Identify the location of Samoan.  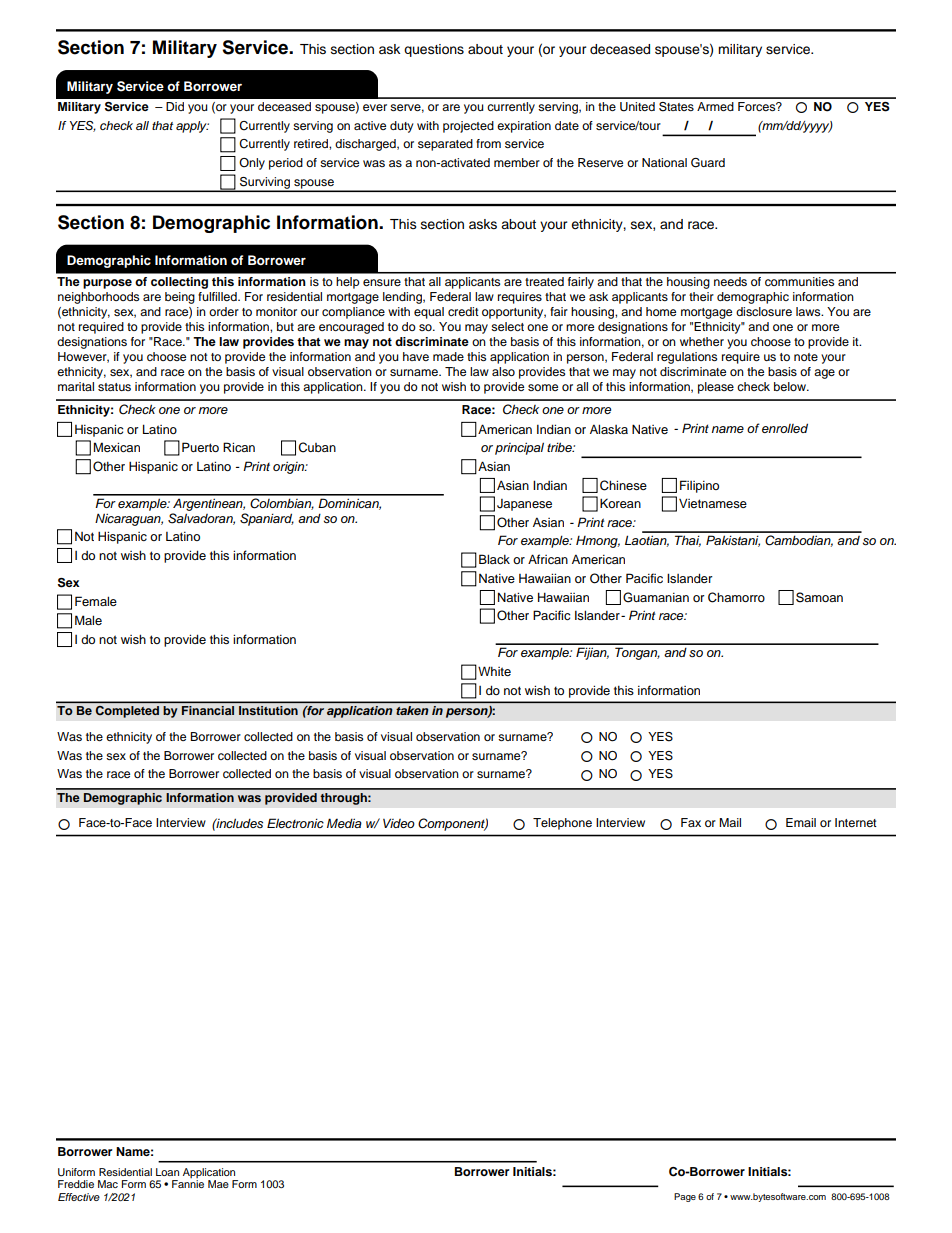
(819, 597).
